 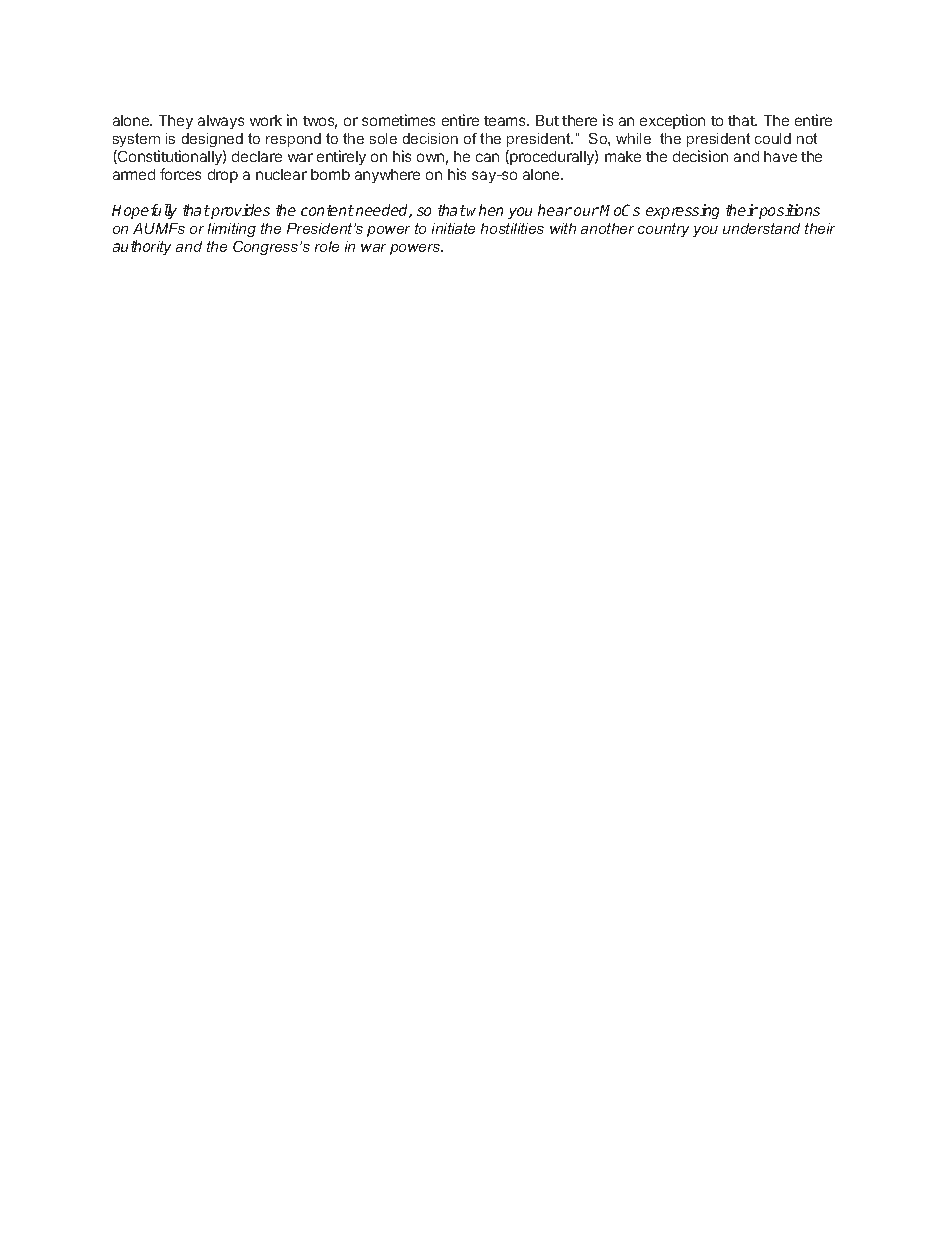 What do you see at coordinates (506, 121) in the screenshot?
I see `teams` at bounding box center [506, 121].
